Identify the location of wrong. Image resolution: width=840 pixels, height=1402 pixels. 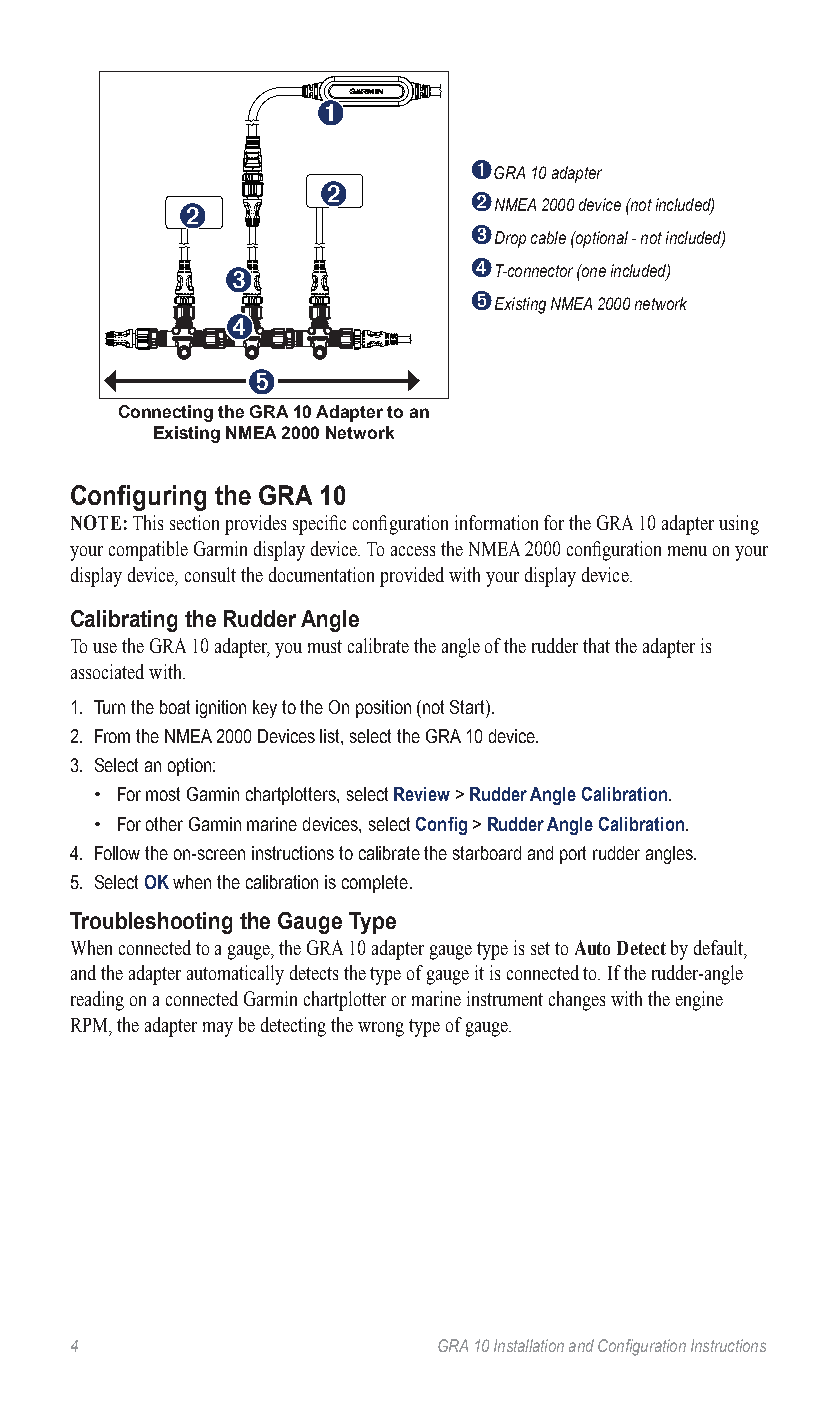
(381, 1029).
